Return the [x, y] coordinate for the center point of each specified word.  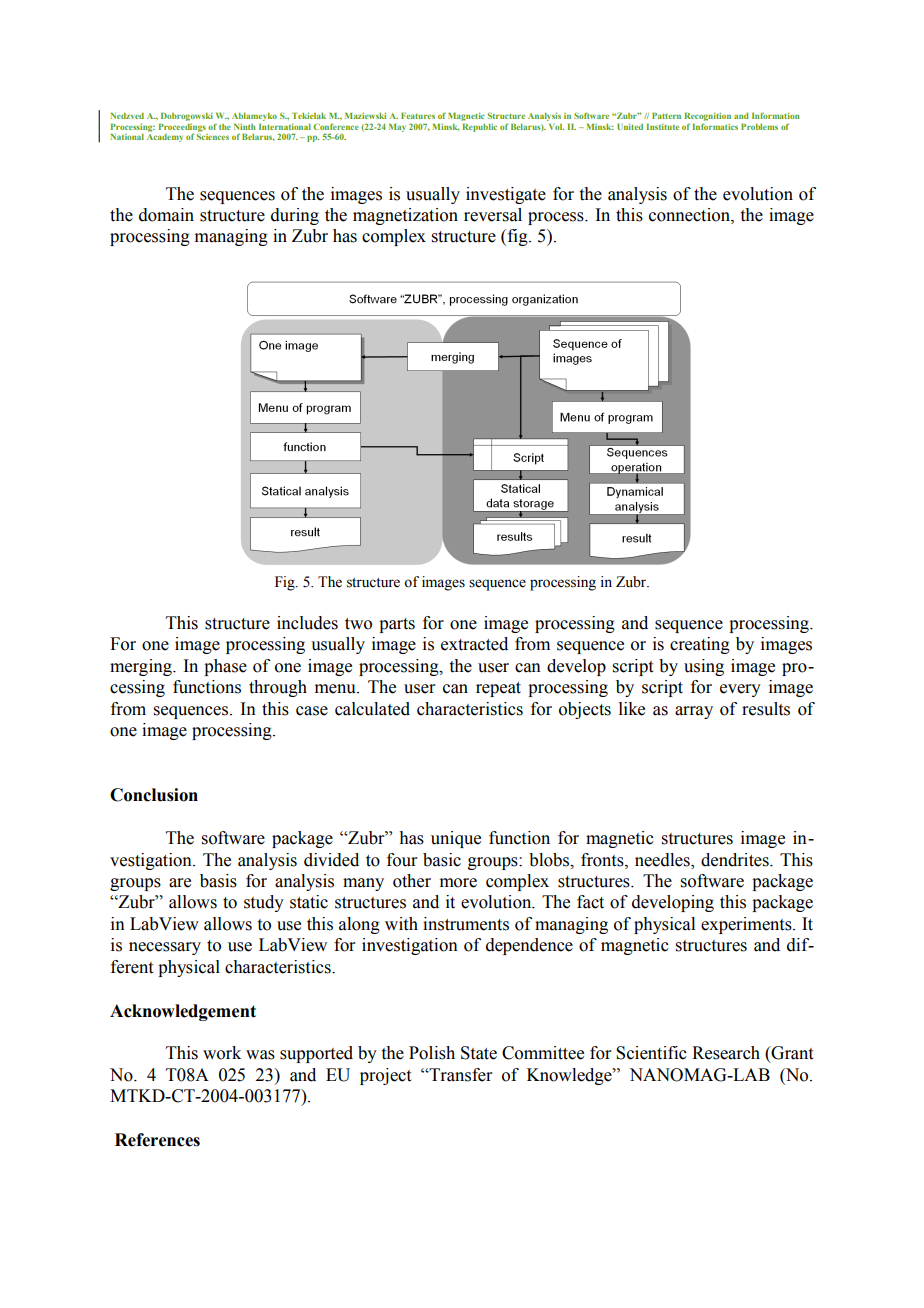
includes [307, 623]
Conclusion [154, 795]
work [222, 1053]
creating [700, 645]
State [479, 1053]
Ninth [244, 126]
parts [397, 625]
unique [456, 839]
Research [726, 1053]
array [694, 712]
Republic [479, 127]
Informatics [715, 126]
